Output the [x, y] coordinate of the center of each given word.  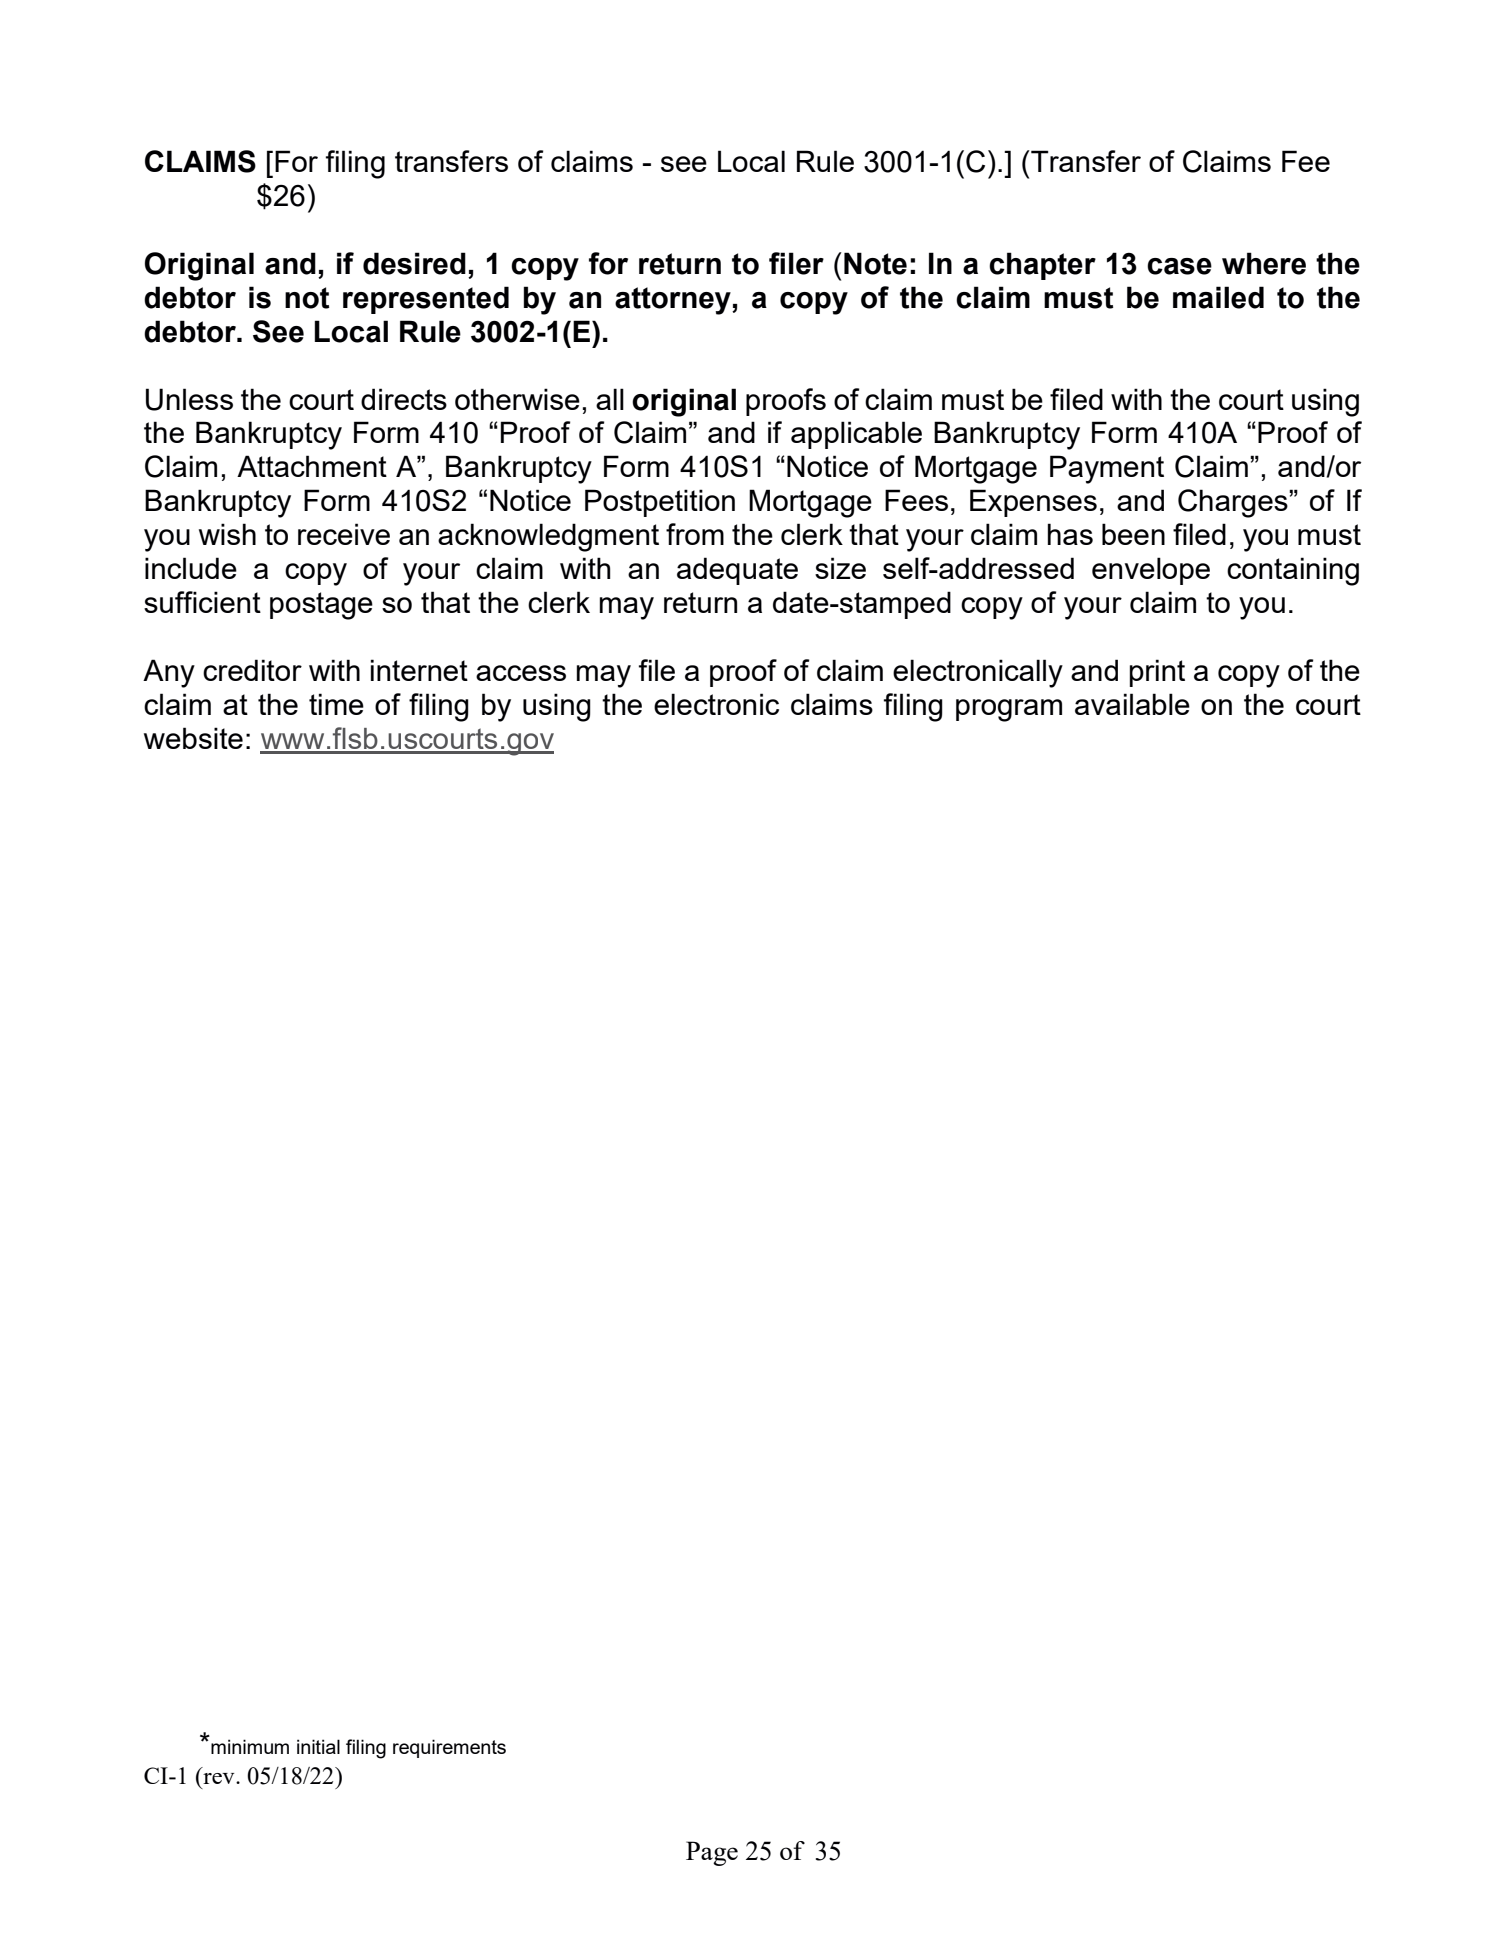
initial [318, 1746]
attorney [674, 301]
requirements [449, 1748]
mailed [1218, 297]
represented [426, 300]
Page [712, 1853]
